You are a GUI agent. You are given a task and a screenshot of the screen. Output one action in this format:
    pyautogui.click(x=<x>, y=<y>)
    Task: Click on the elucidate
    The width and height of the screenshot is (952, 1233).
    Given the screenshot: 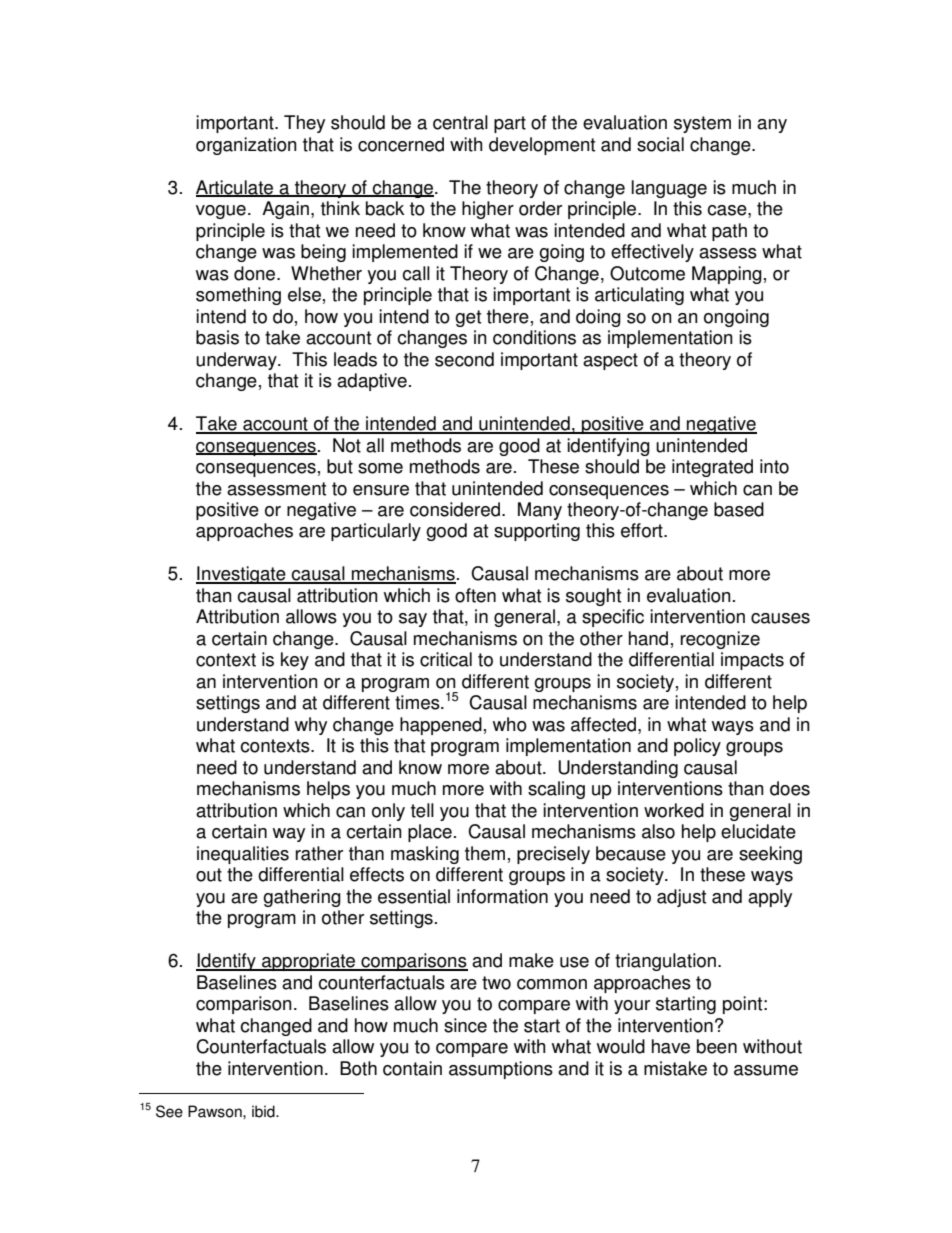 What is the action you would take?
    pyautogui.click(x=758, y=831)
